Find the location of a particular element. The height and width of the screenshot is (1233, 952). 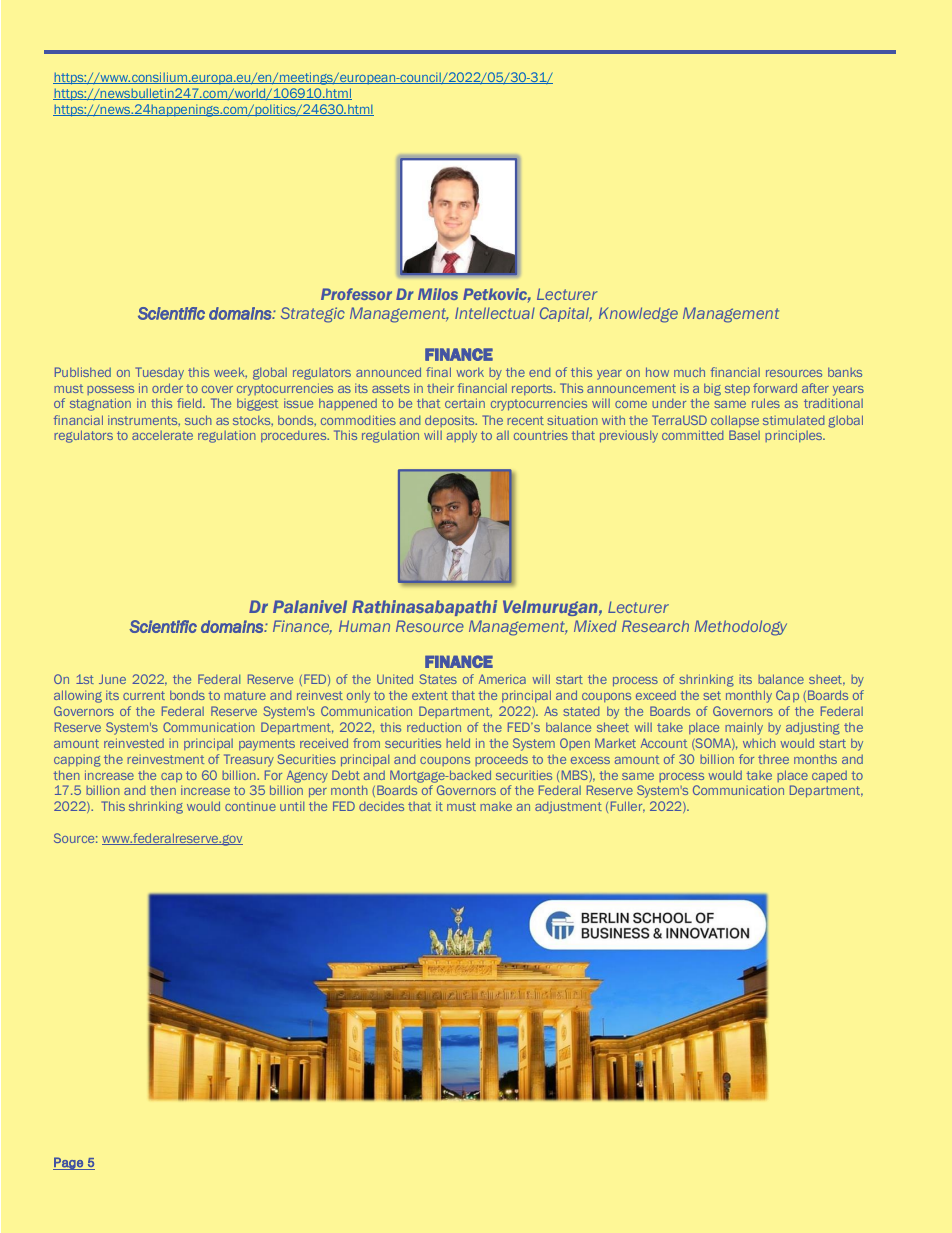

current is located at coordinates (144, 695).
